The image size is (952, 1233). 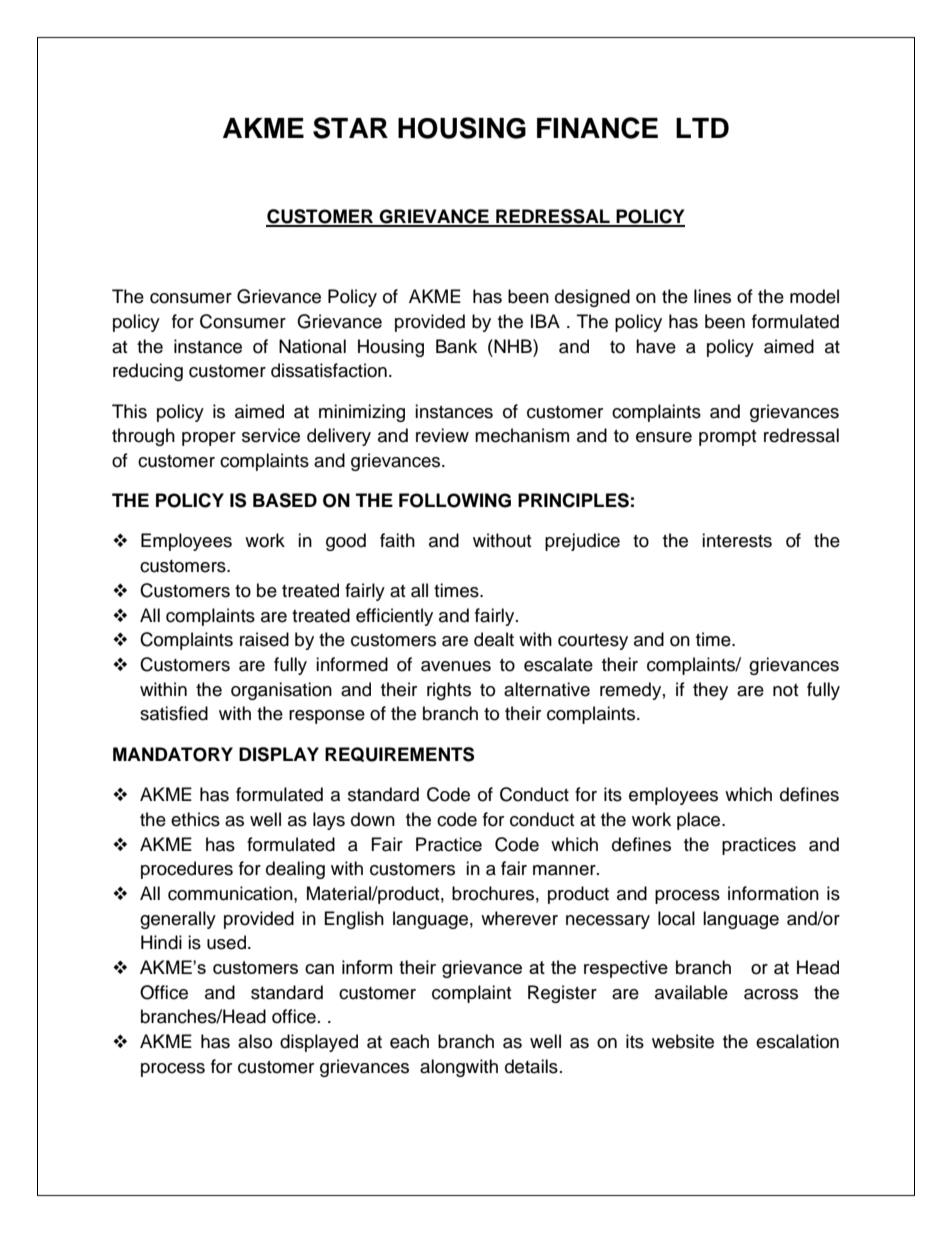 I want to click on they, so click(x=710, y=691).
